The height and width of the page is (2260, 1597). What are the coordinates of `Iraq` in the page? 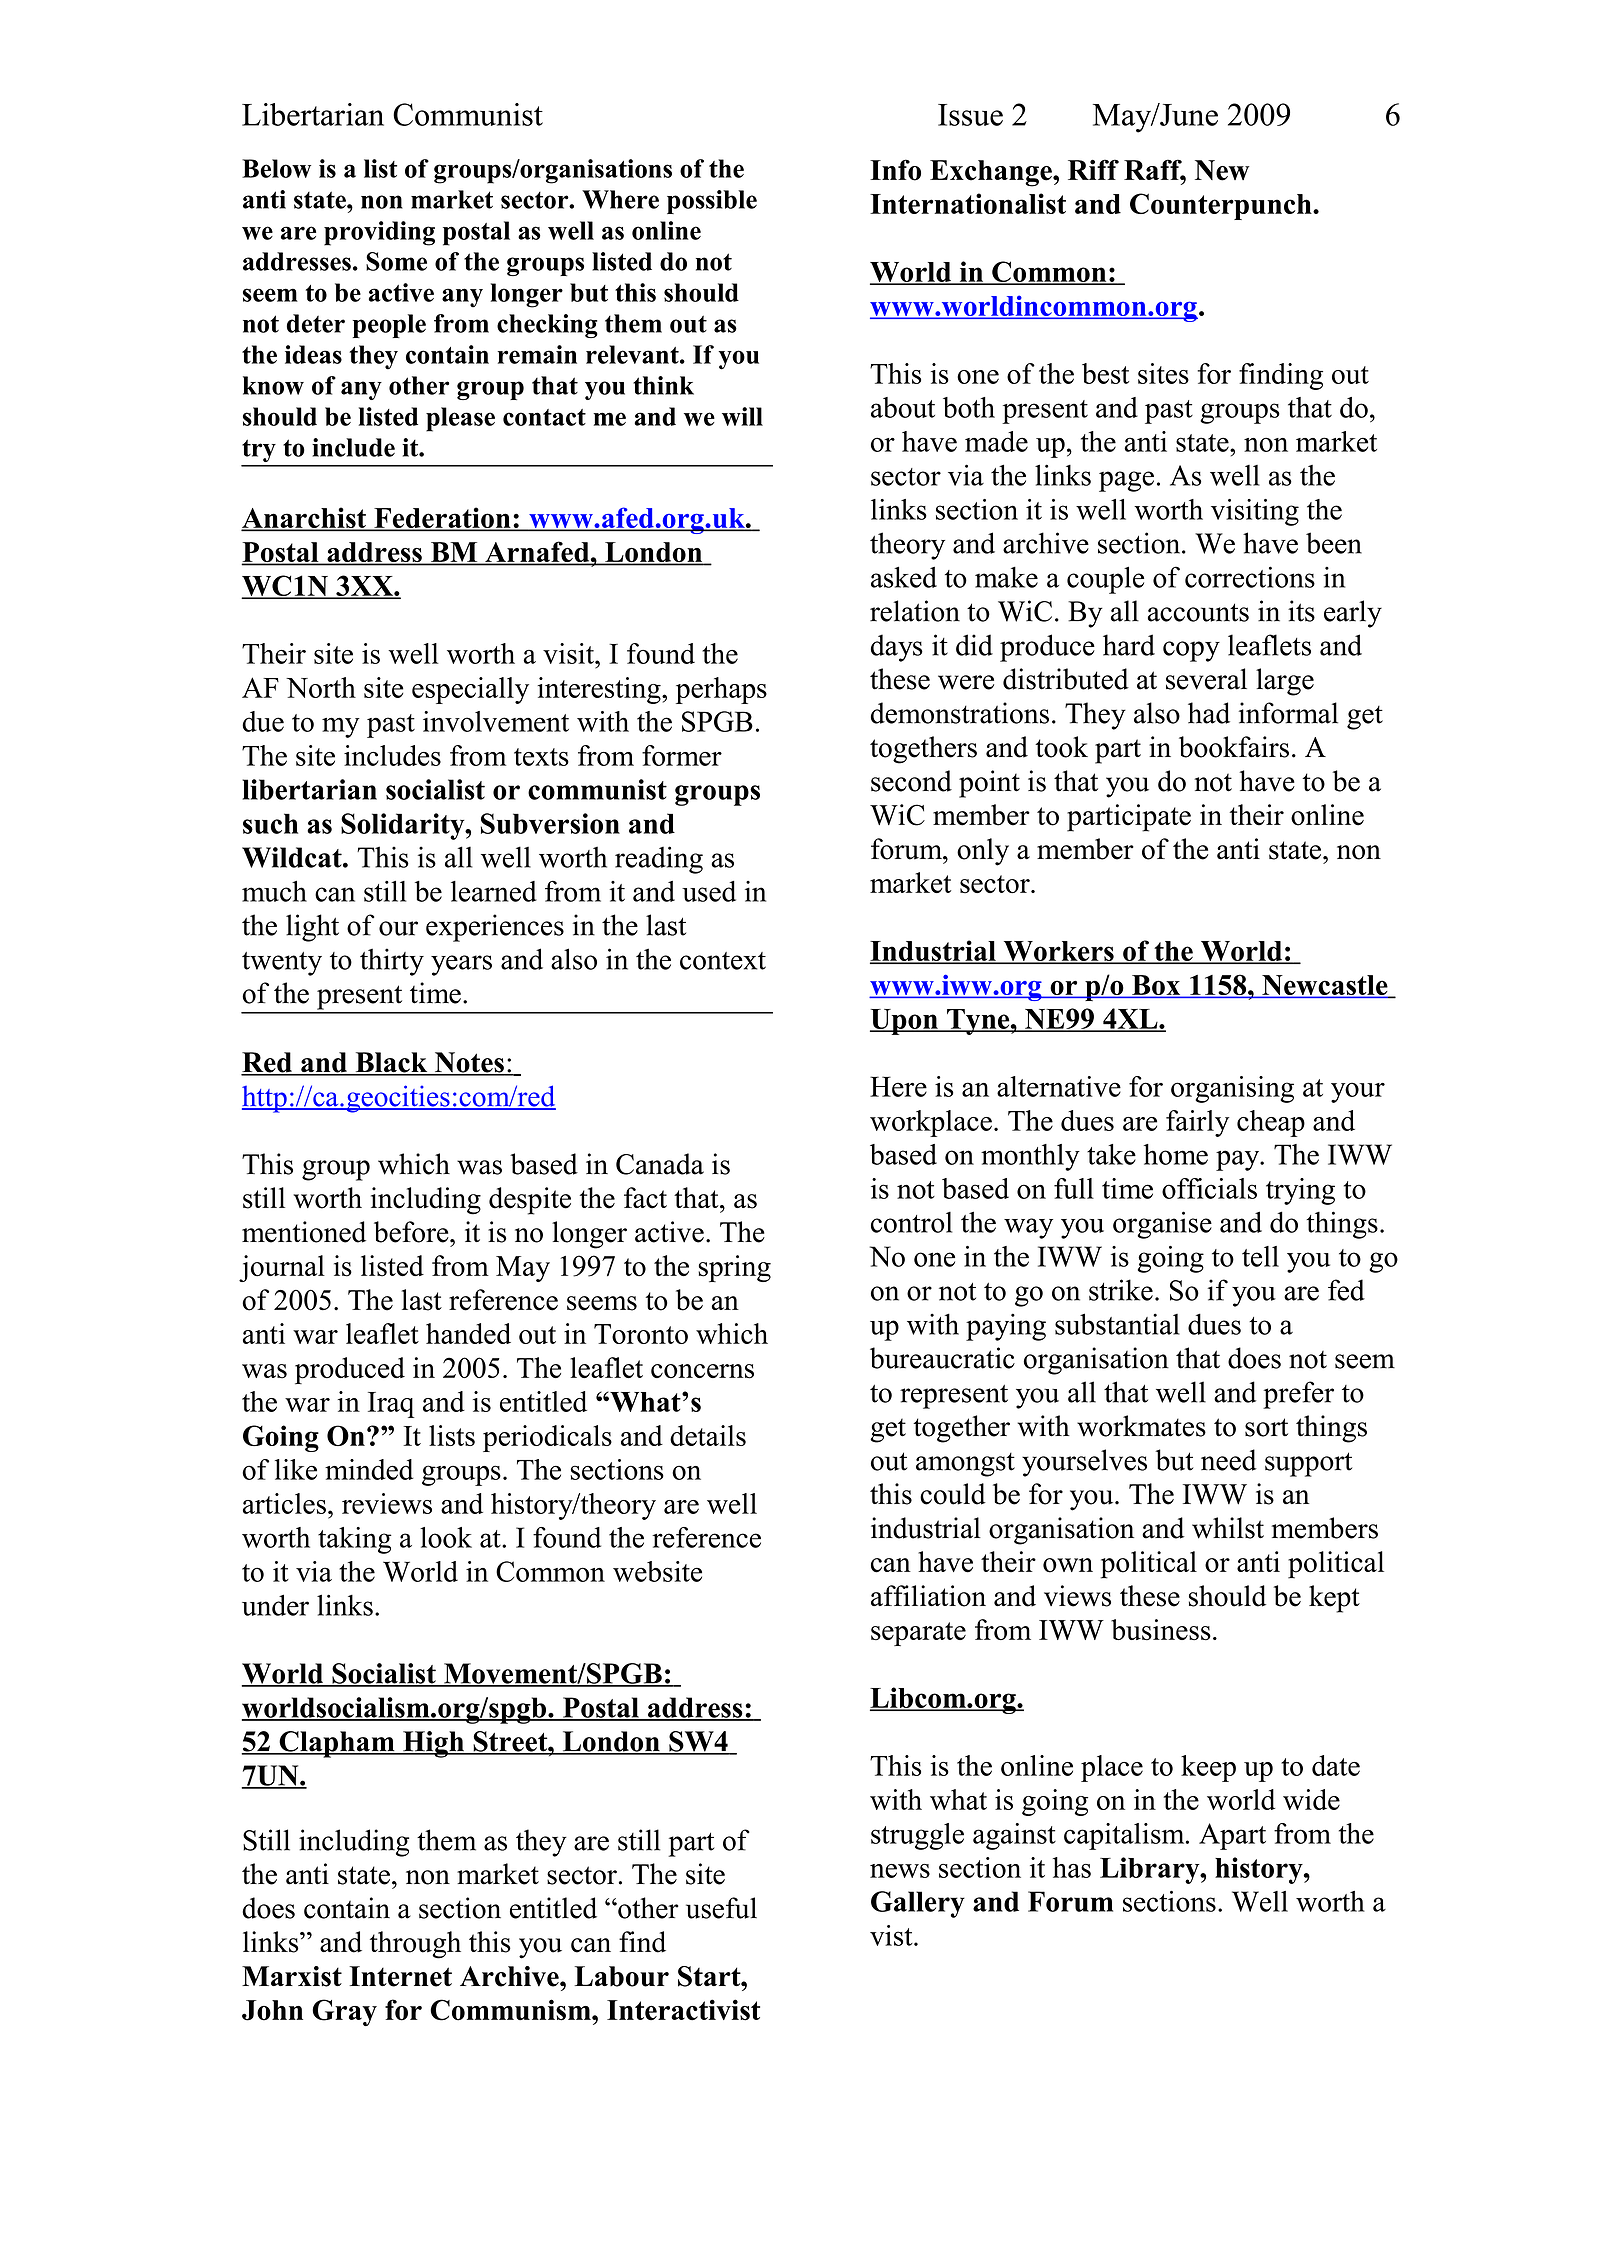 It's located at (391, 1405).
